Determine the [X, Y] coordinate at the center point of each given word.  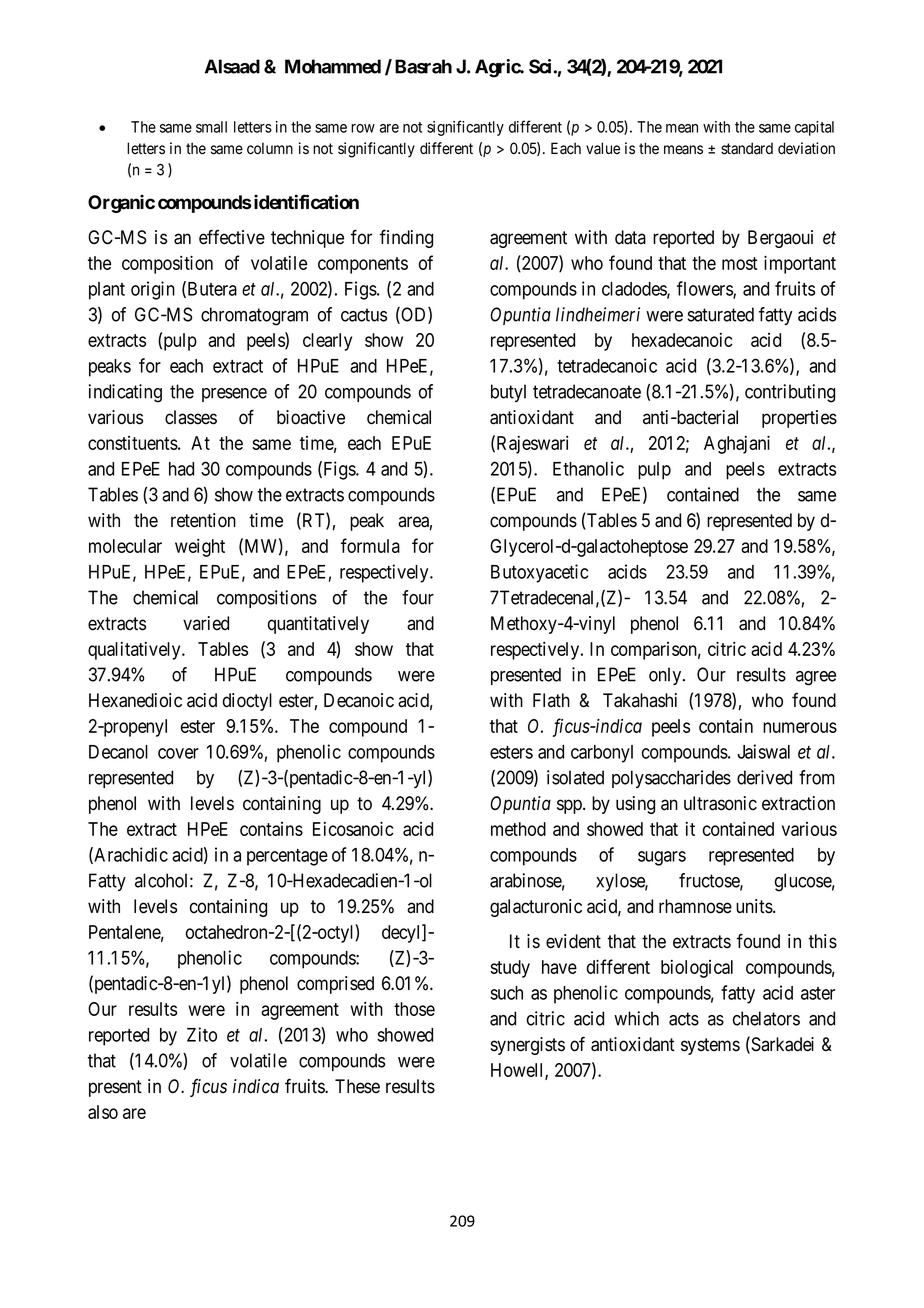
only [666, 676]
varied [206, 623]
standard [747, 148]
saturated [720, 314]
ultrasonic [720, 803]
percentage [287, 857]
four [418, 597]
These [357, 1086]
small [211, 127]
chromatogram [254, 316]
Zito [202, 1034]
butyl [508, 393]
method [518, 829]
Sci [540, 66]
